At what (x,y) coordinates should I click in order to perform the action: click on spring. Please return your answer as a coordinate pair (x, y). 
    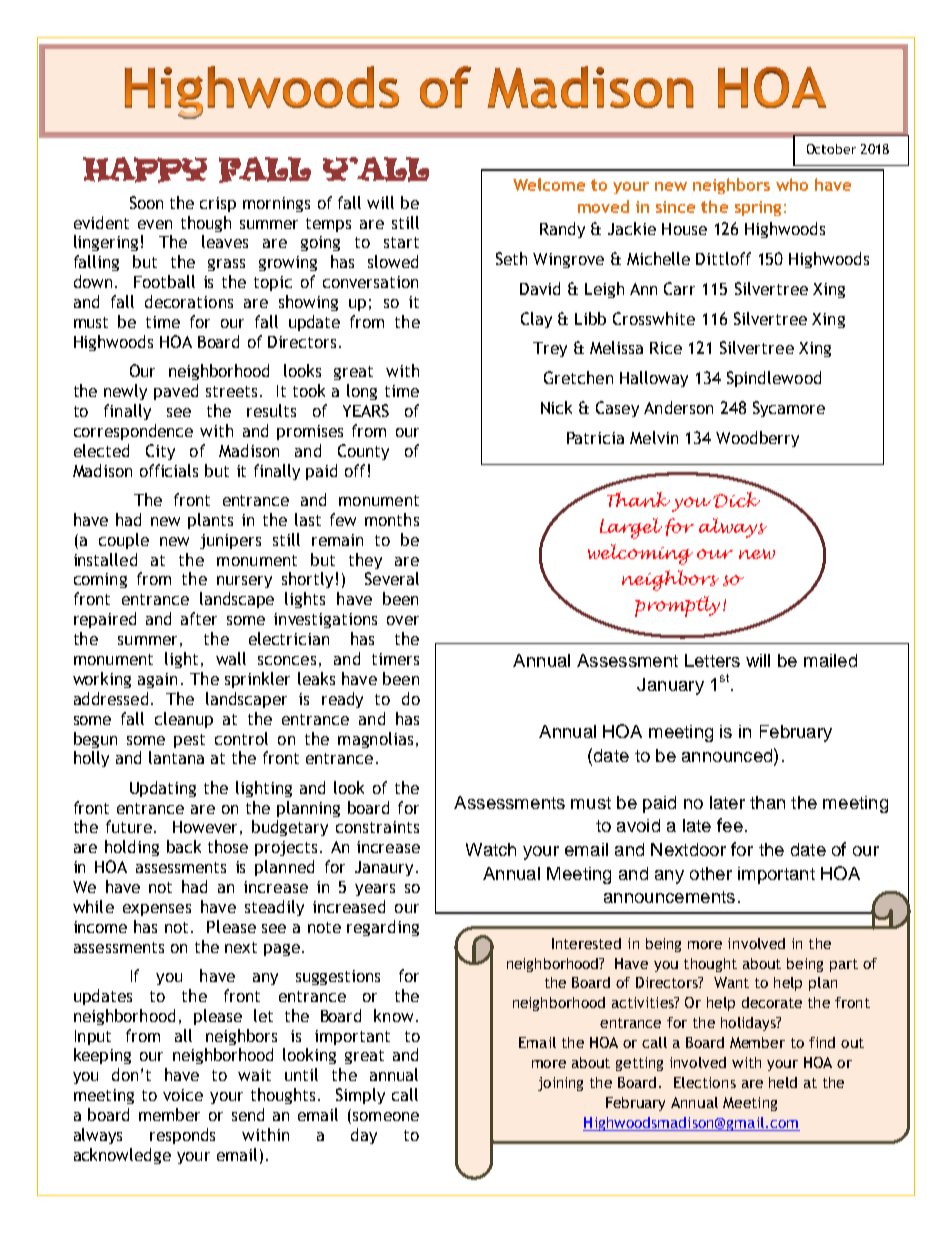
    Looking at the image, I should click on (758, 208).
